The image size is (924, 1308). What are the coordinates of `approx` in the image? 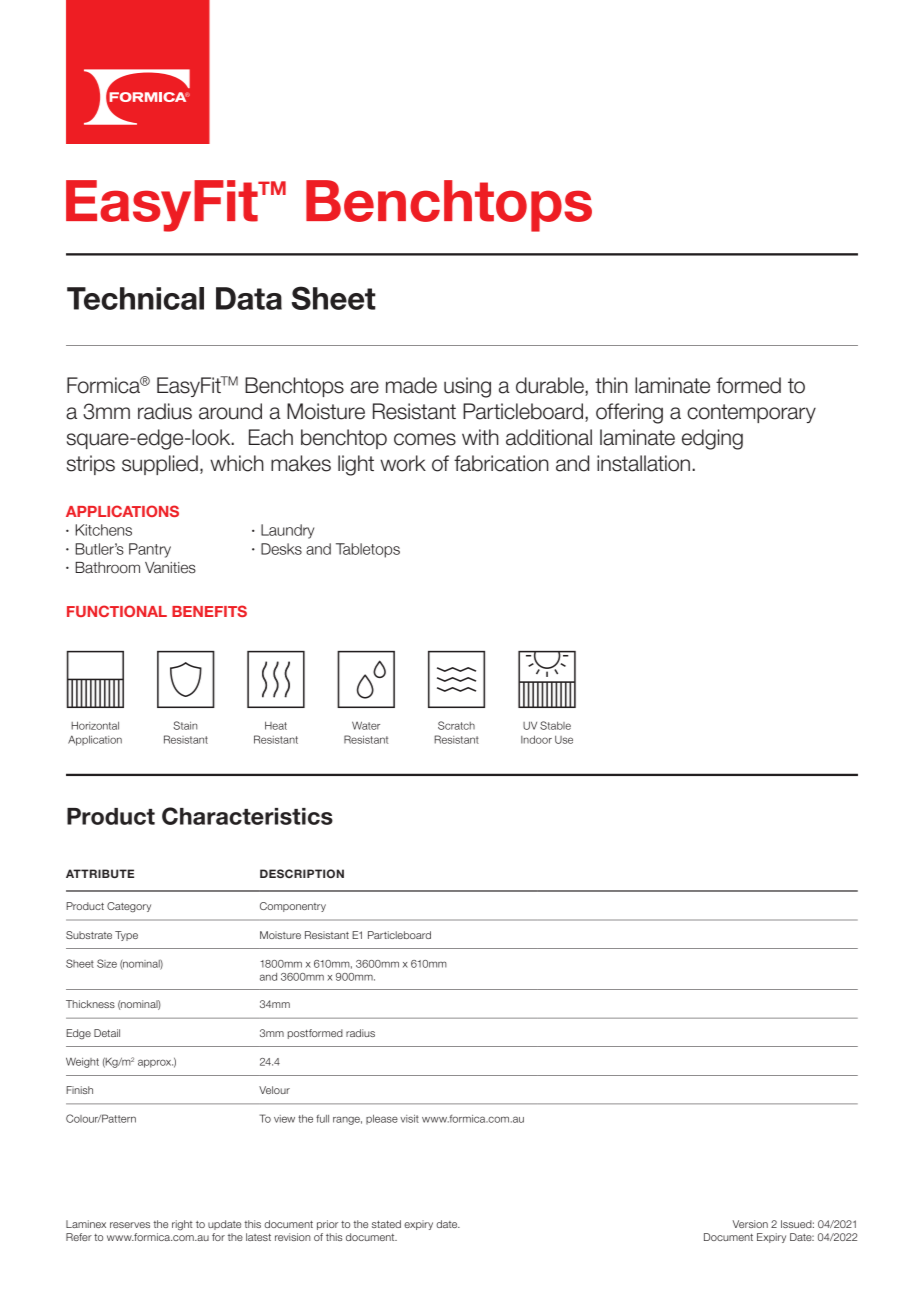 It's located at (155, 1063).
